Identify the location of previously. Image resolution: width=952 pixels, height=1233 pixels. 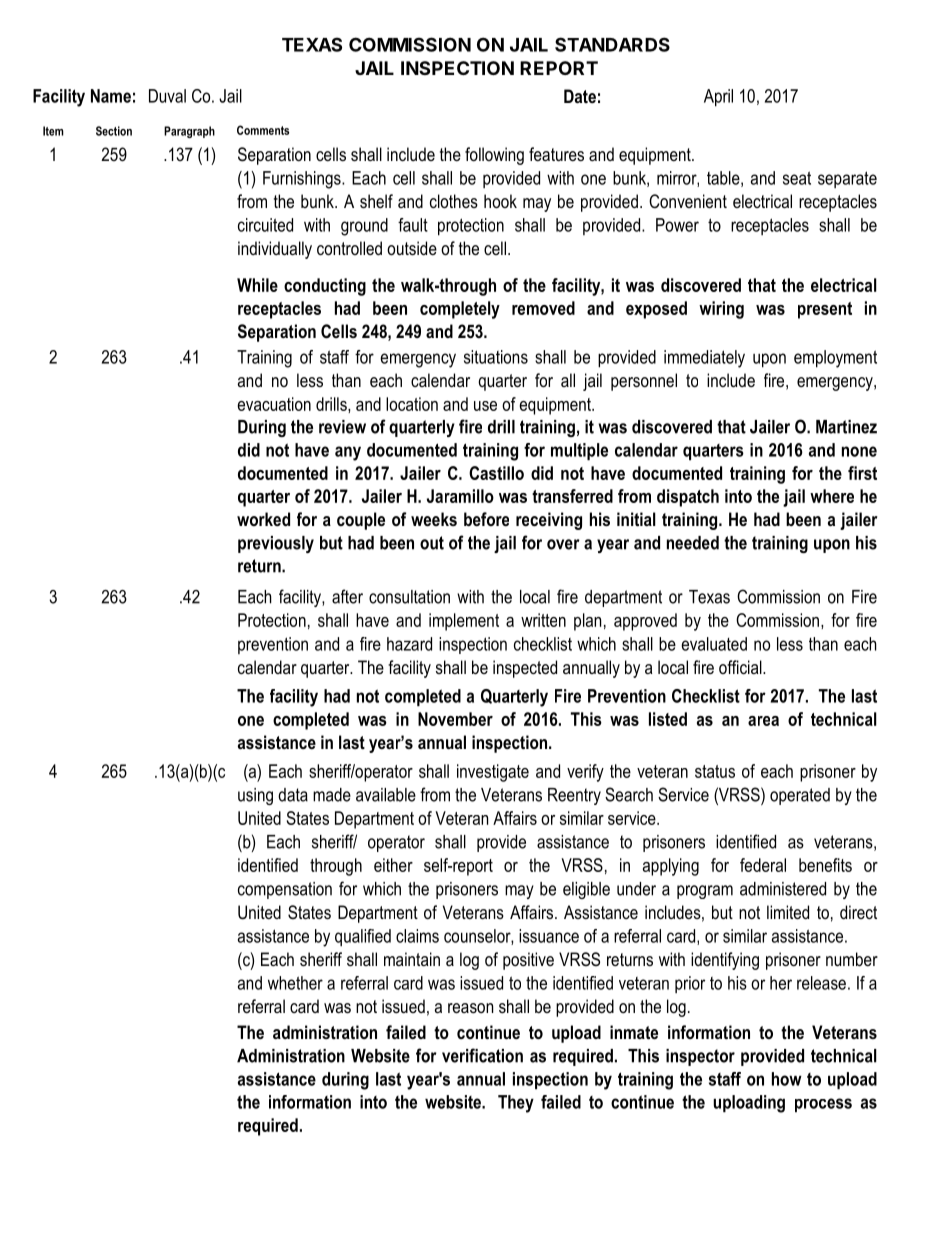
(276, 544).
